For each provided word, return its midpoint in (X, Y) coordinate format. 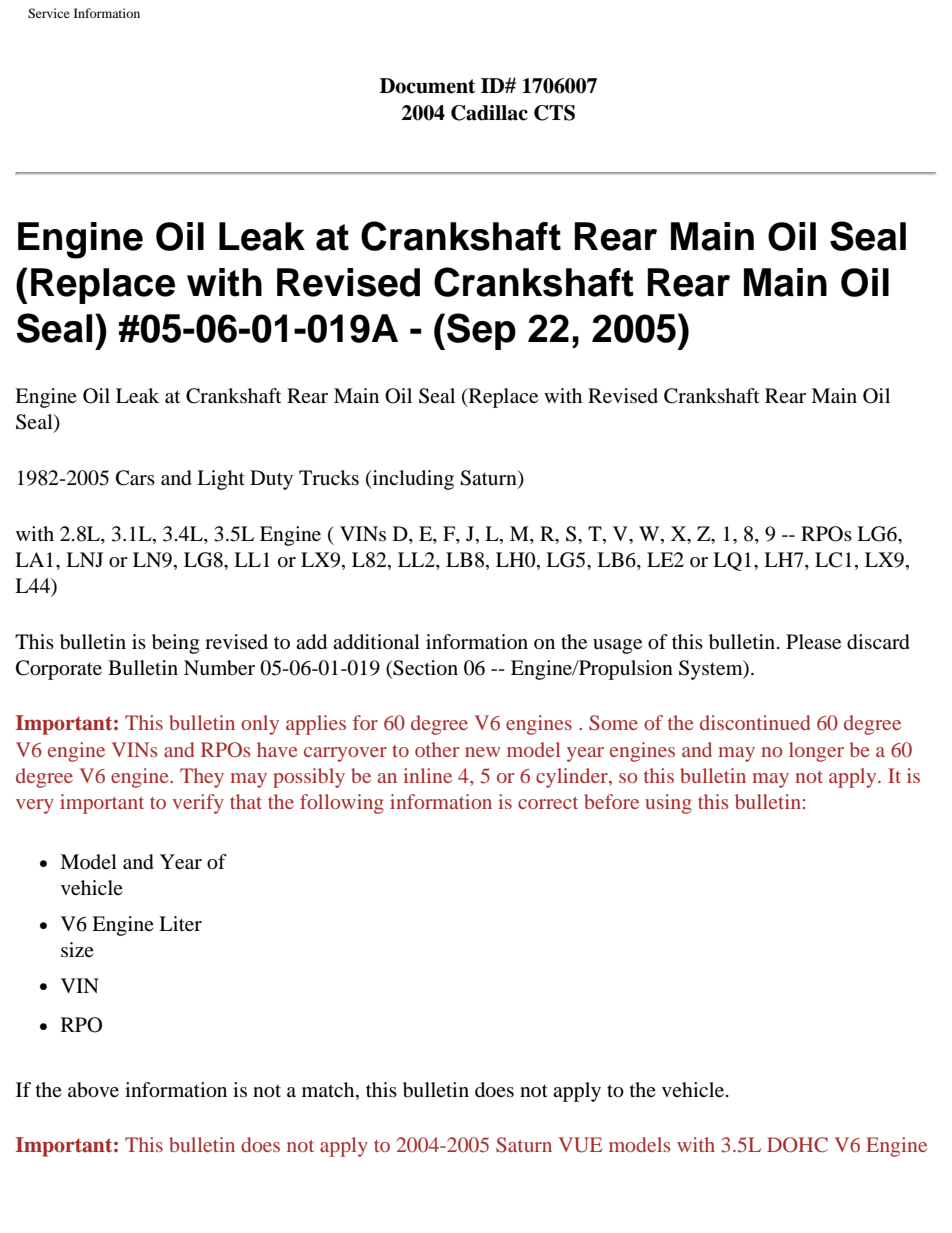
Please (813, 641)
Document (427, 86)
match (329, 1089)
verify (198, 804)
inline (427, 775)
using (668, 804)
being (175, 644)
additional (376, 642)
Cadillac (489, 113)
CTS (554, 113)
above (93, 1090)
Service (49, 13)
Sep (481, 331)
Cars (135, 478)
